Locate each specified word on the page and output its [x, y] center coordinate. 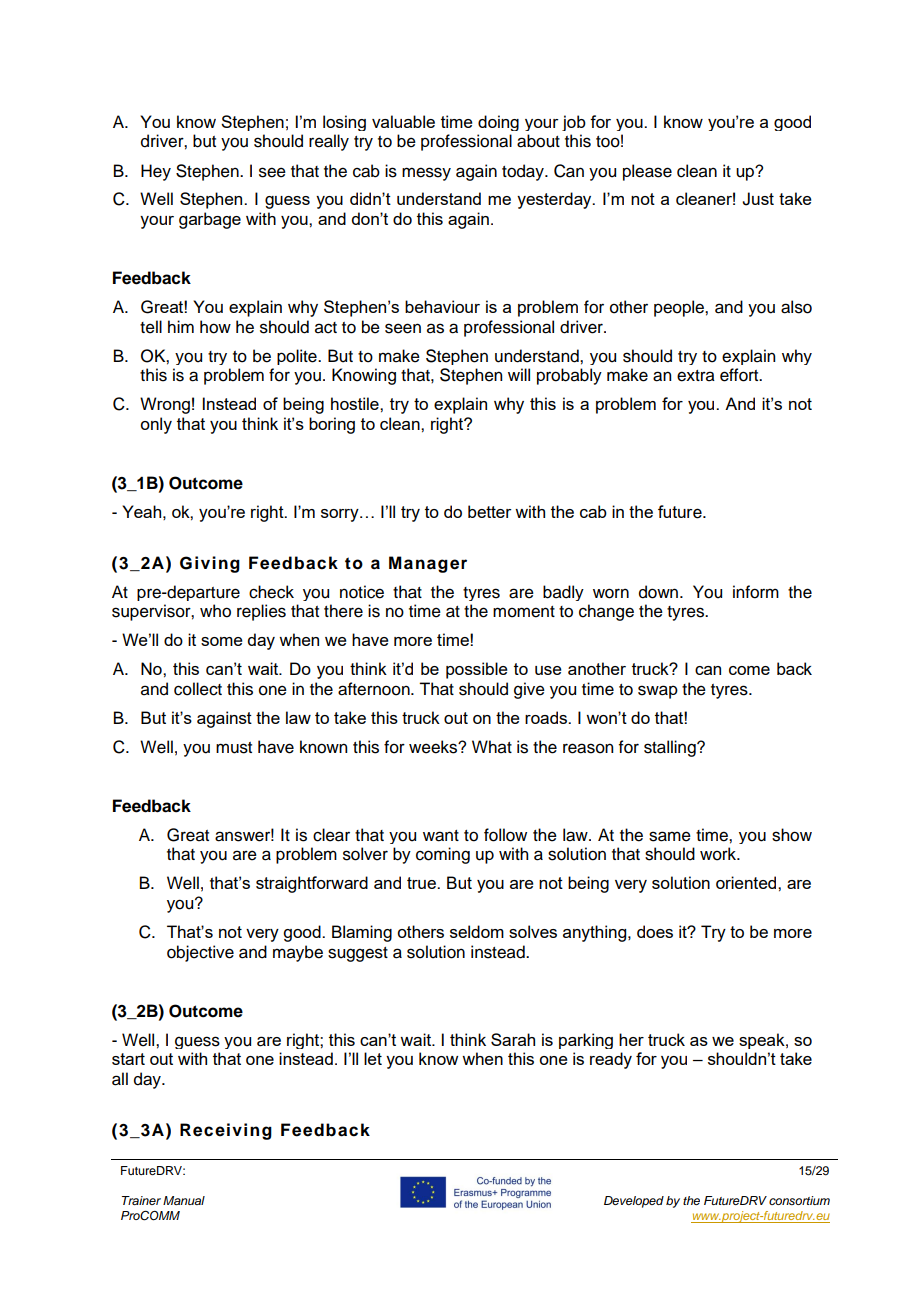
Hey [156, 172]
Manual [184, 1200]
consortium [799, 1200]
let [373, 1058]
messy [426, 174]
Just [758, 199]
